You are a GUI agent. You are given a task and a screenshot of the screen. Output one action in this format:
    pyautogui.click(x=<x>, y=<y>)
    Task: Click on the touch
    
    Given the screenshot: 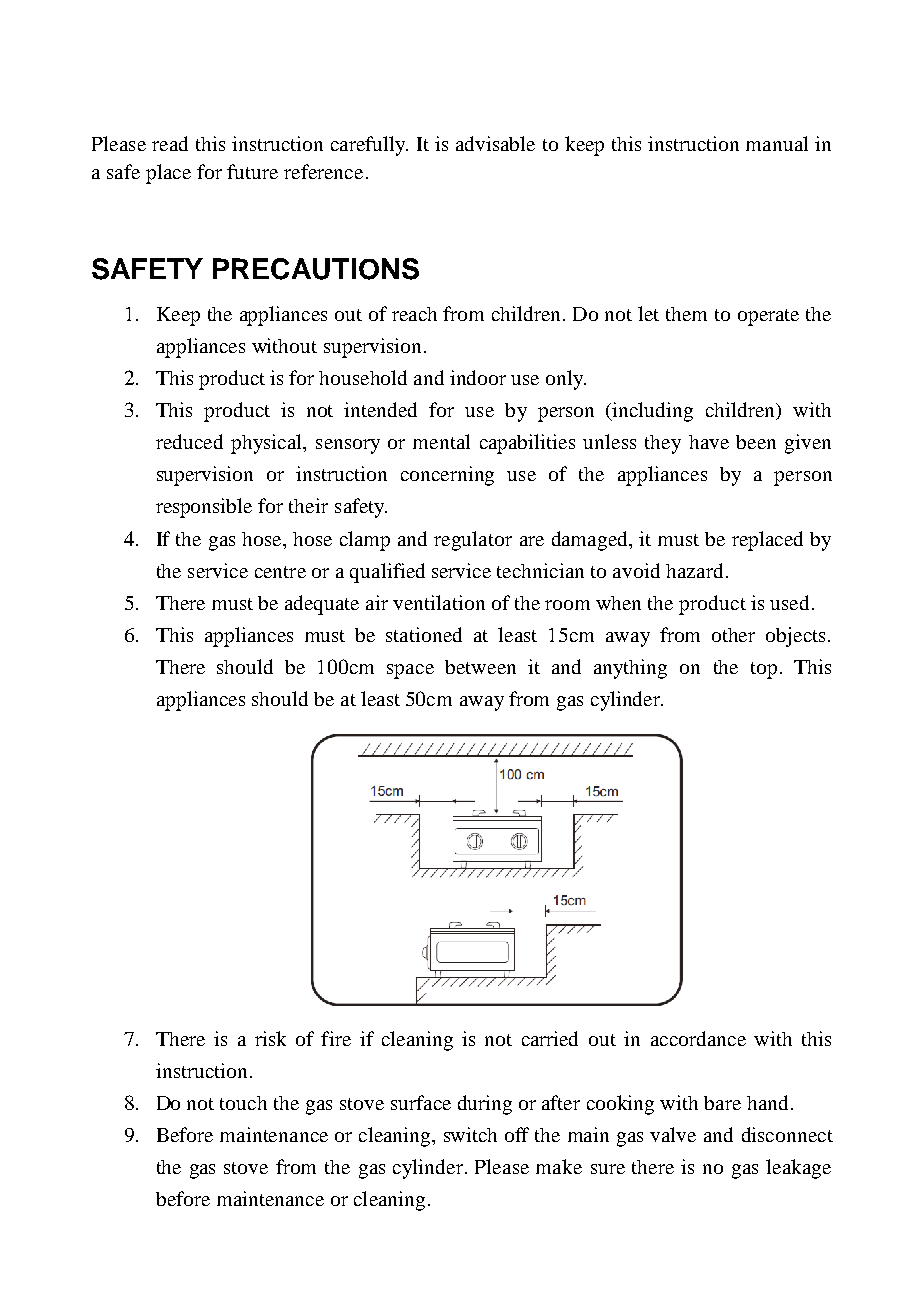 What is the action you would take?
    pyautogui.click(x=243, y=1103)
